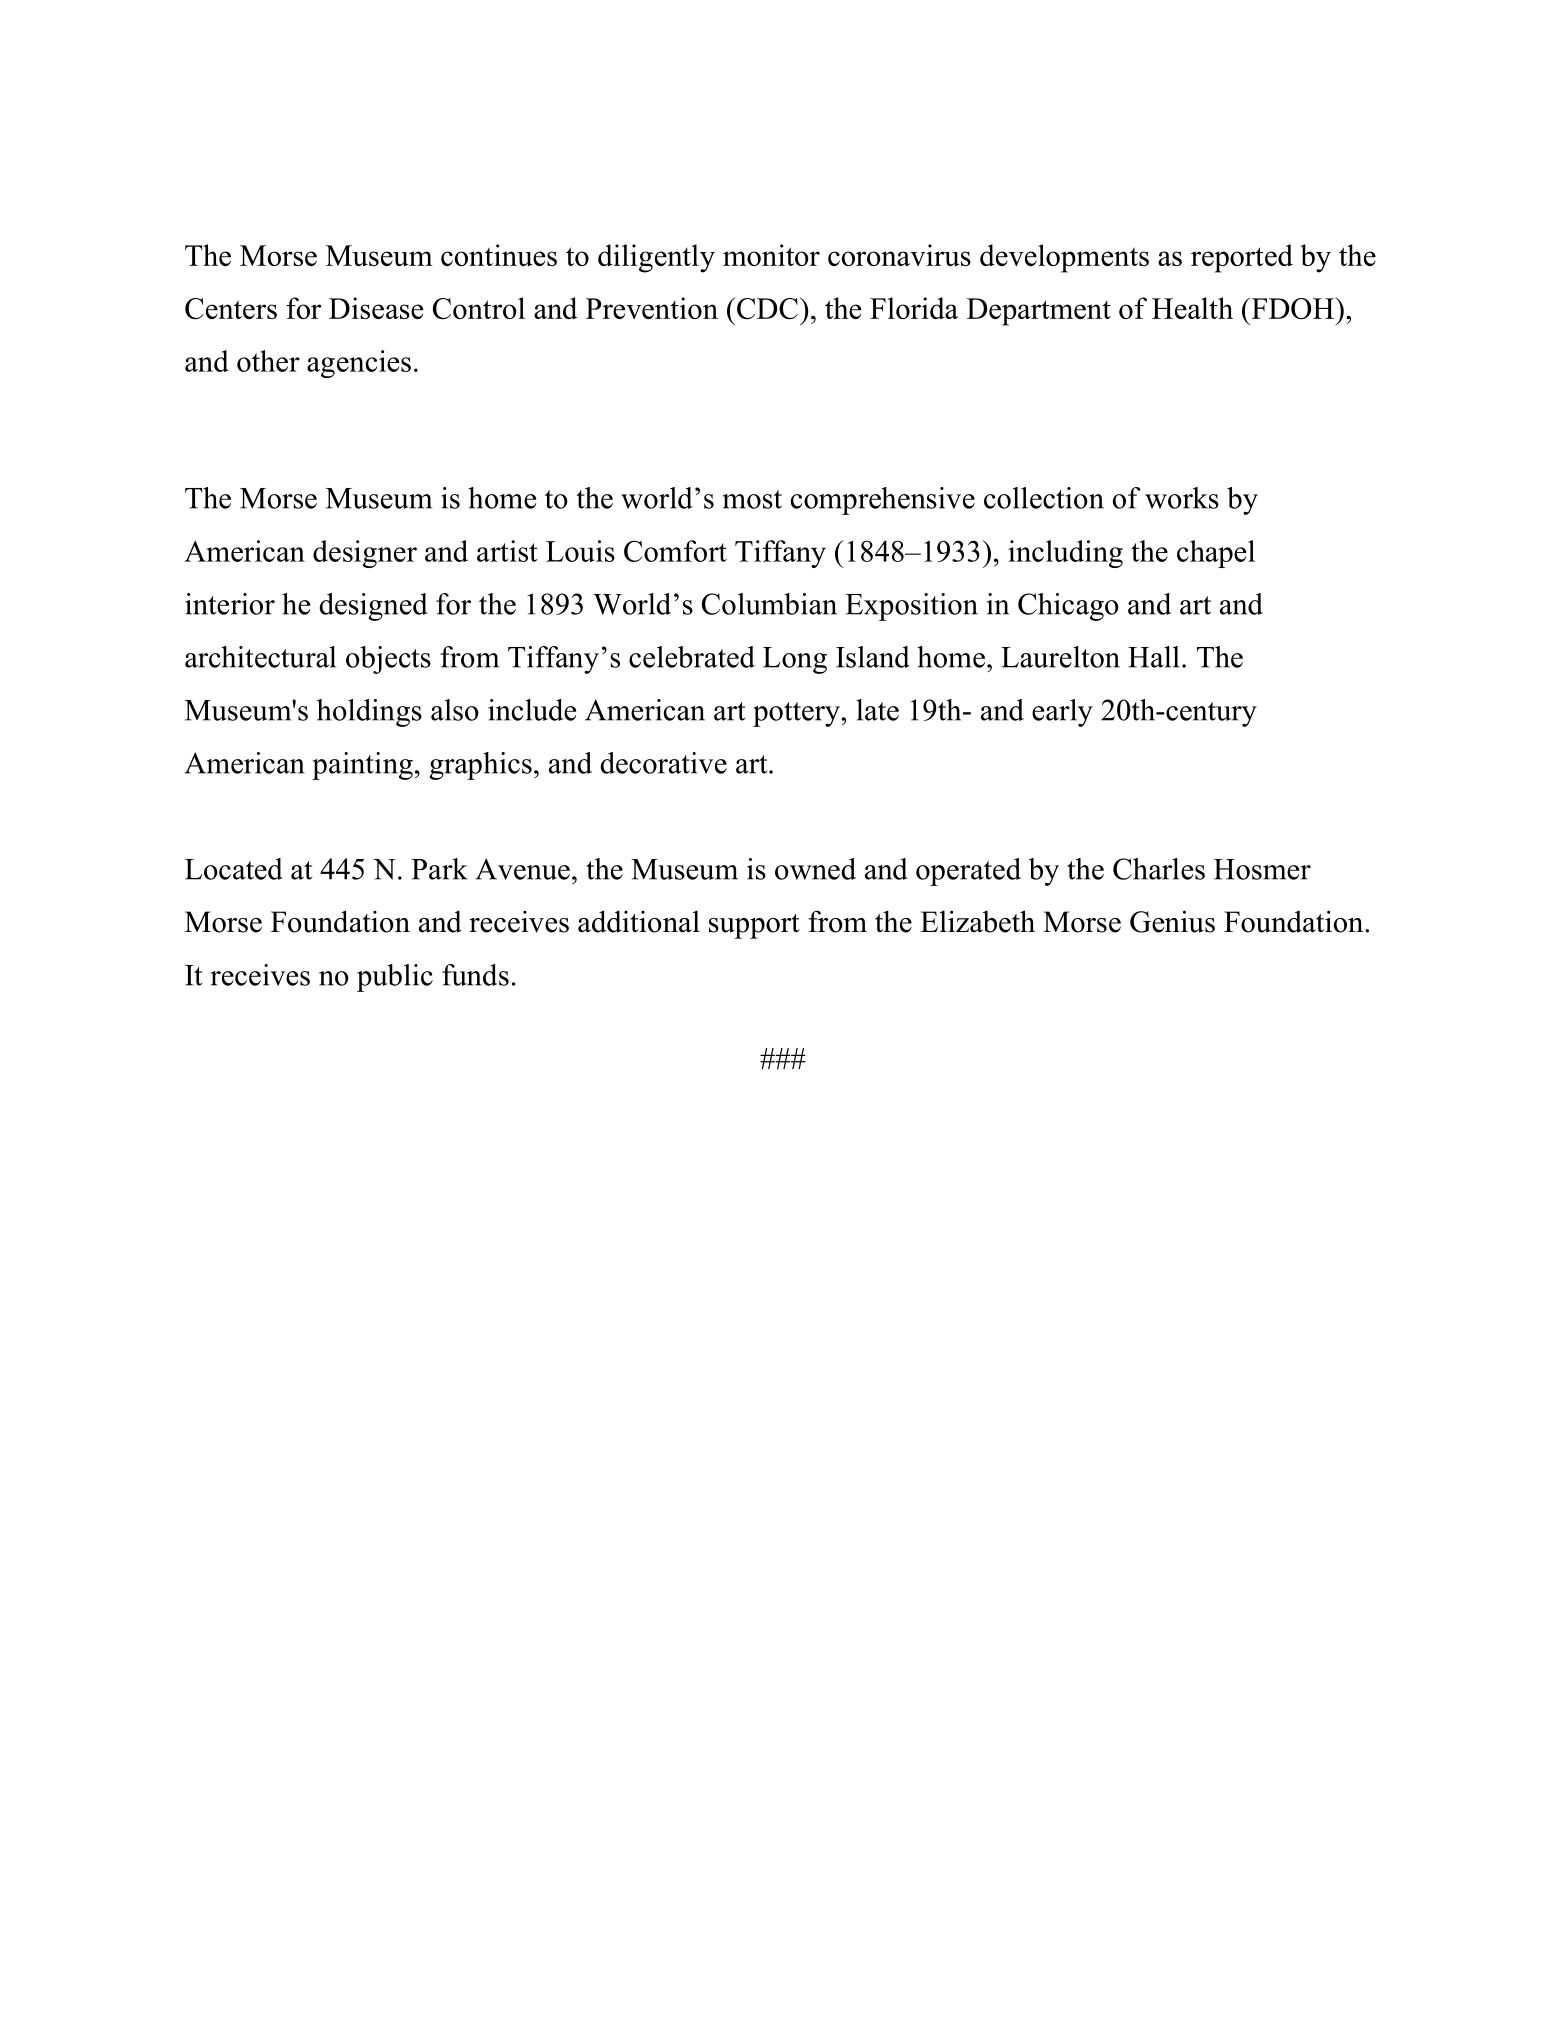 This image has width=1566, height=2027. Describe the element at coordinates (769, 604) in the image. I see `Columbian` at that location.
